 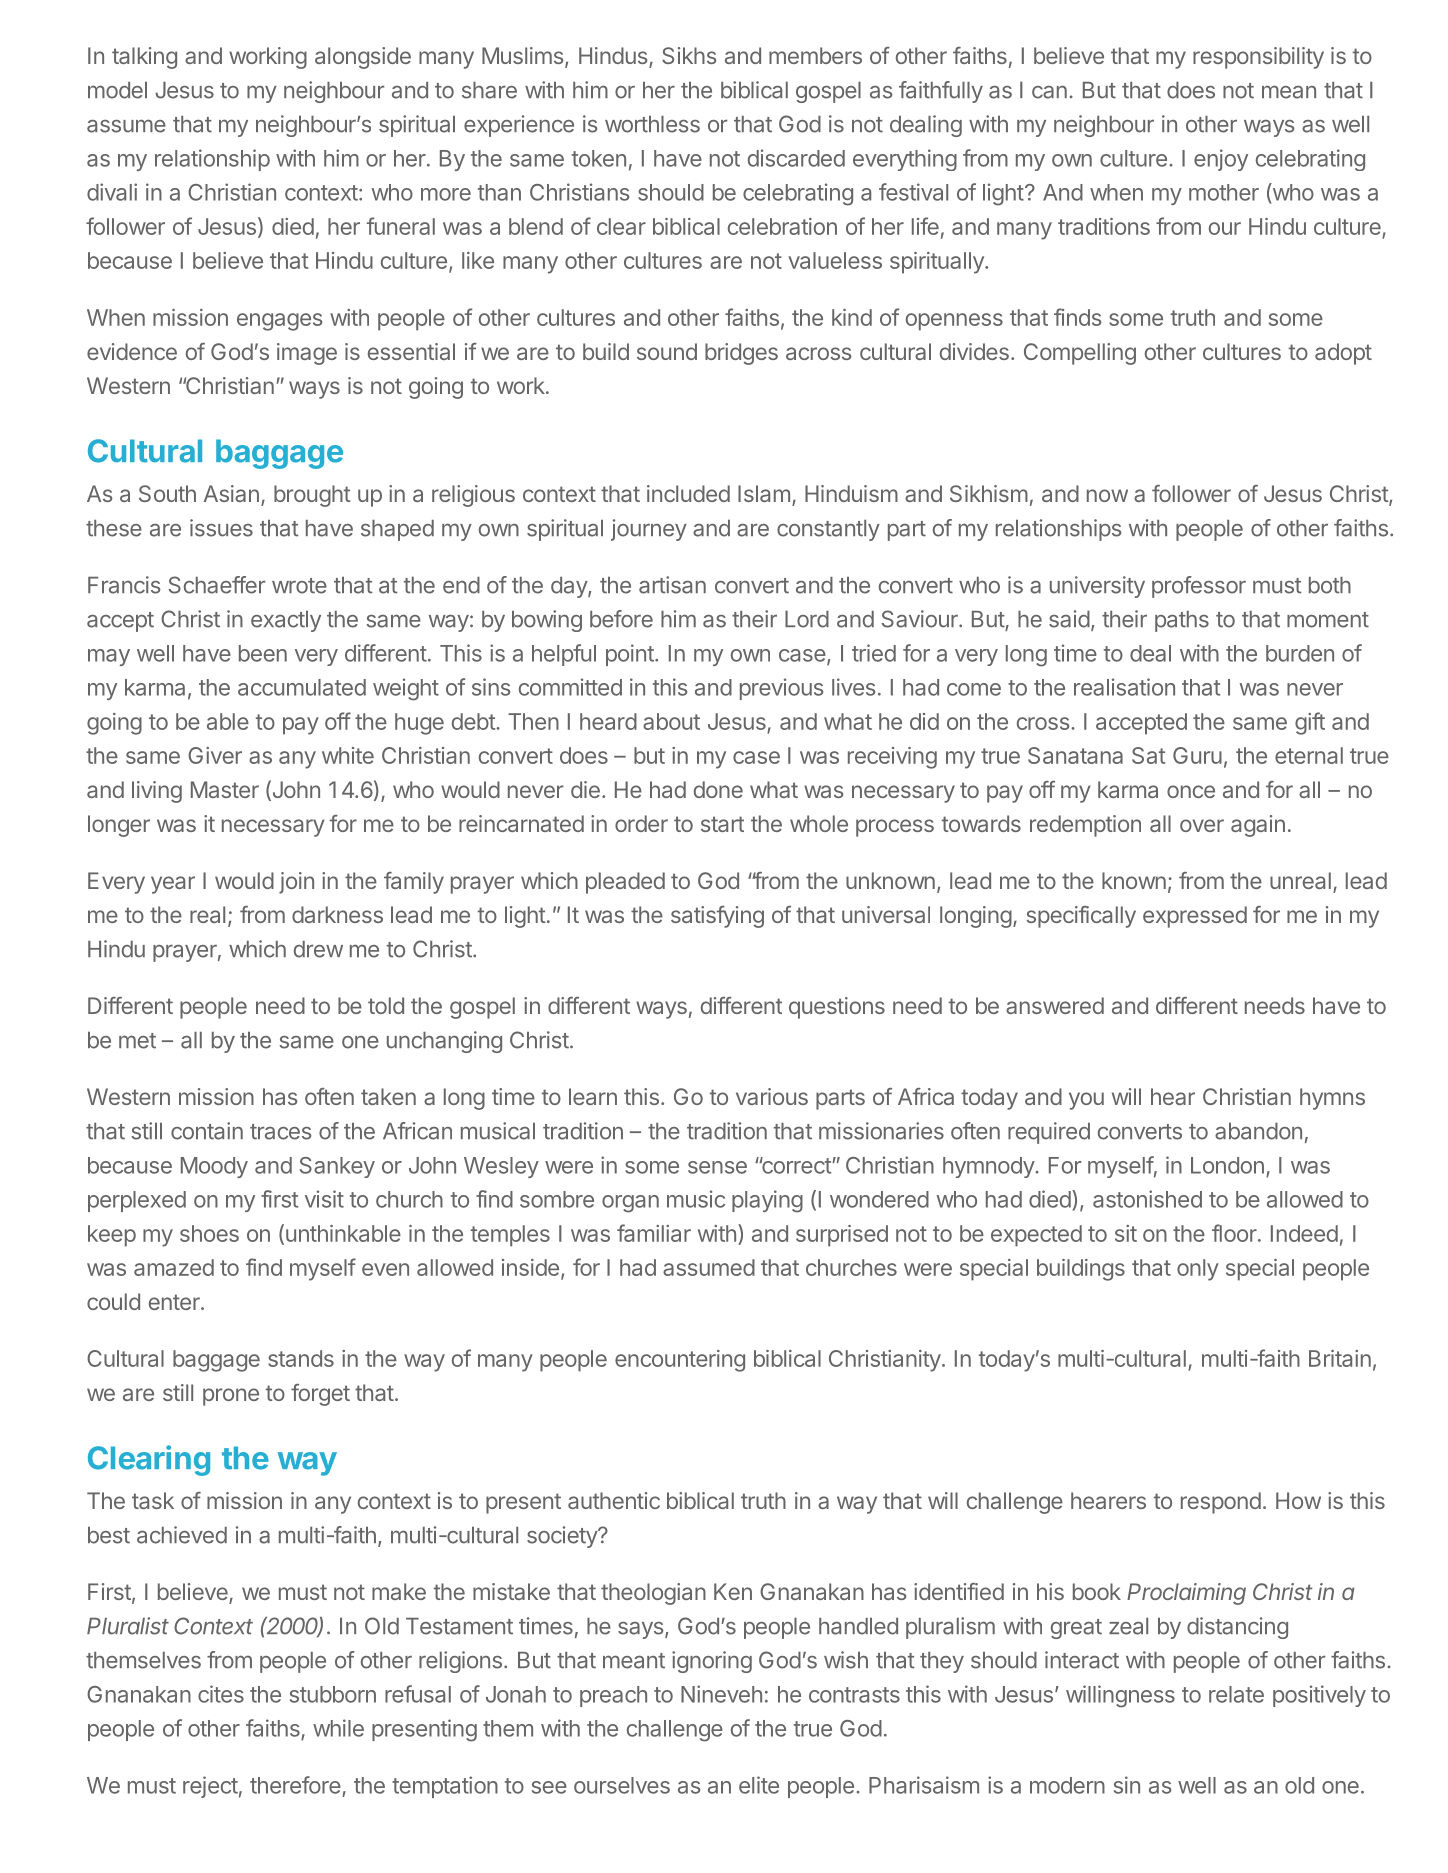 I want to click on enjoy, so click(x=1221, y=160).
